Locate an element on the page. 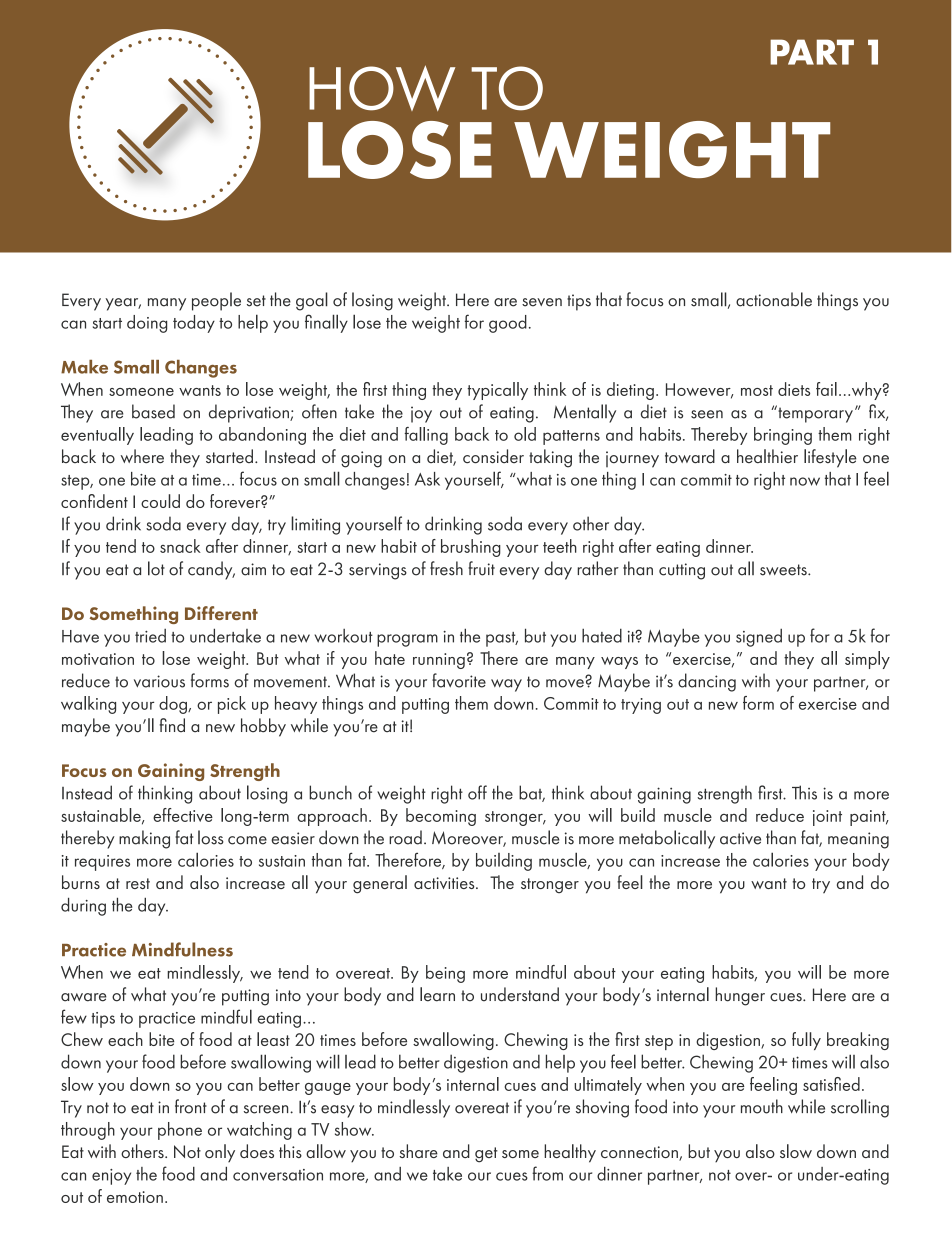 The image size is (952, 1233). doing is located at coordinates (147, 324).
